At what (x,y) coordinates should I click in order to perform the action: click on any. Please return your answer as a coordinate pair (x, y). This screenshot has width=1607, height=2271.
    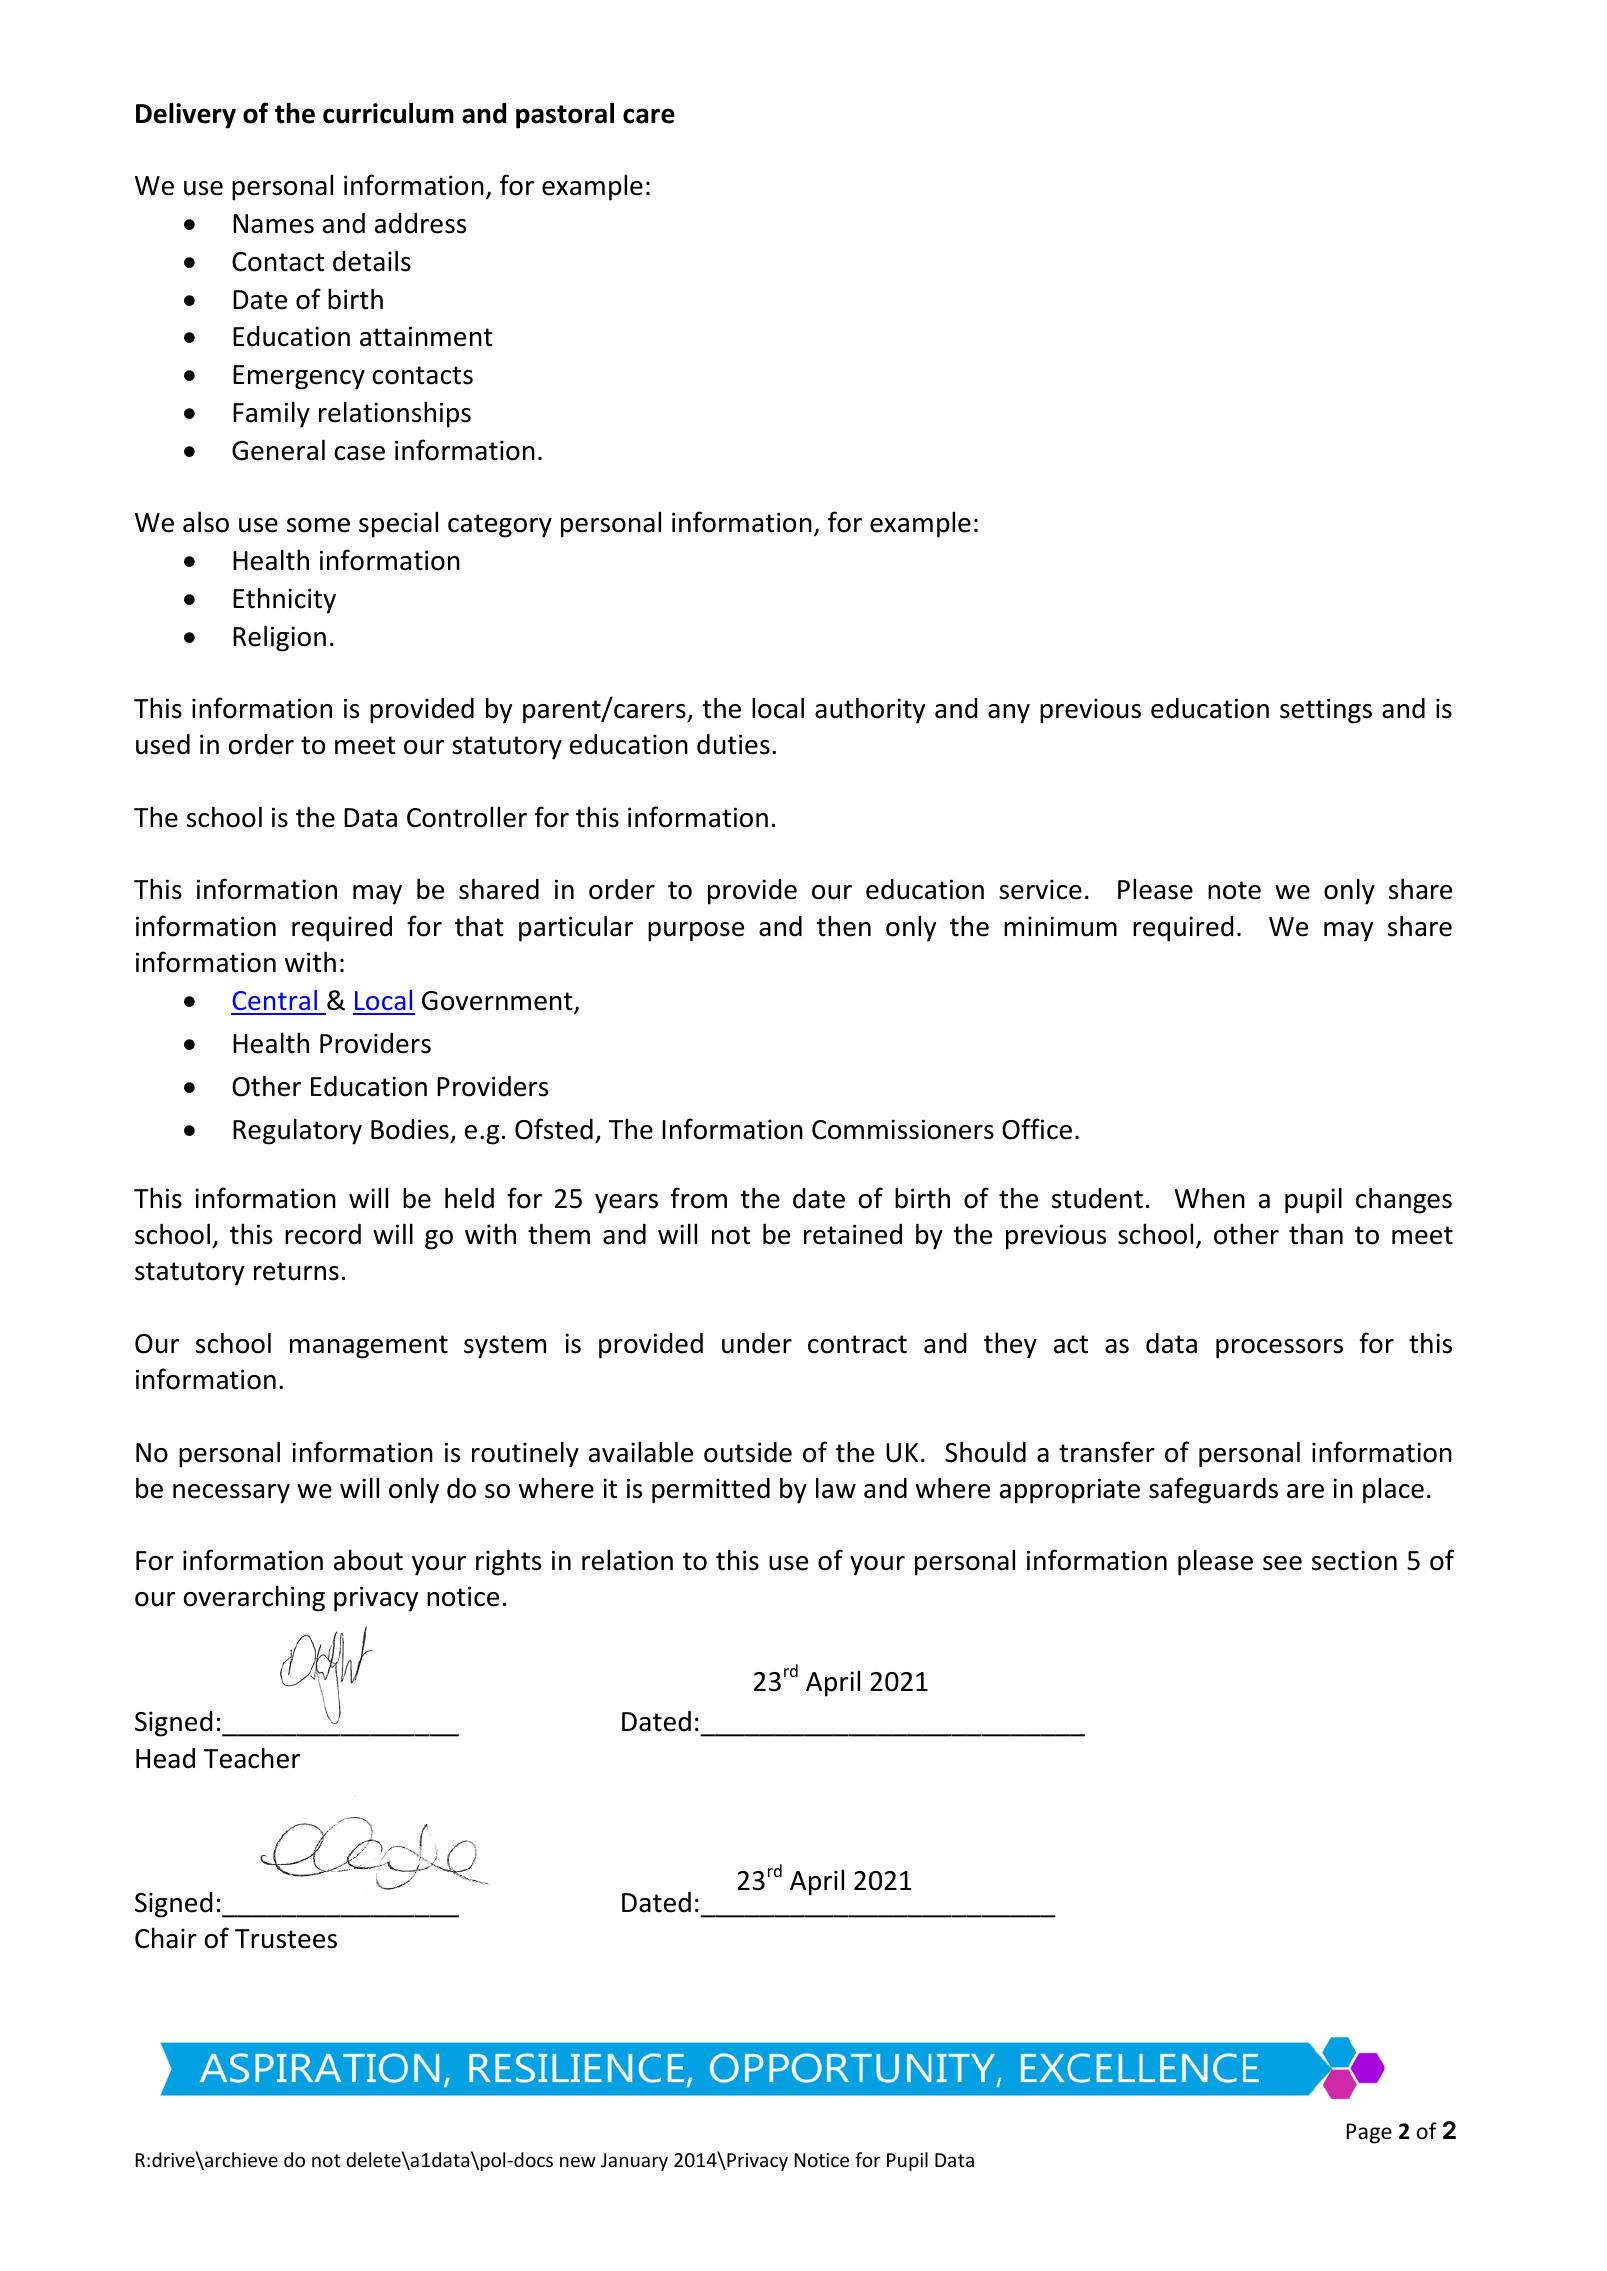
    Looking at the image, I should click on (1009, 714).
